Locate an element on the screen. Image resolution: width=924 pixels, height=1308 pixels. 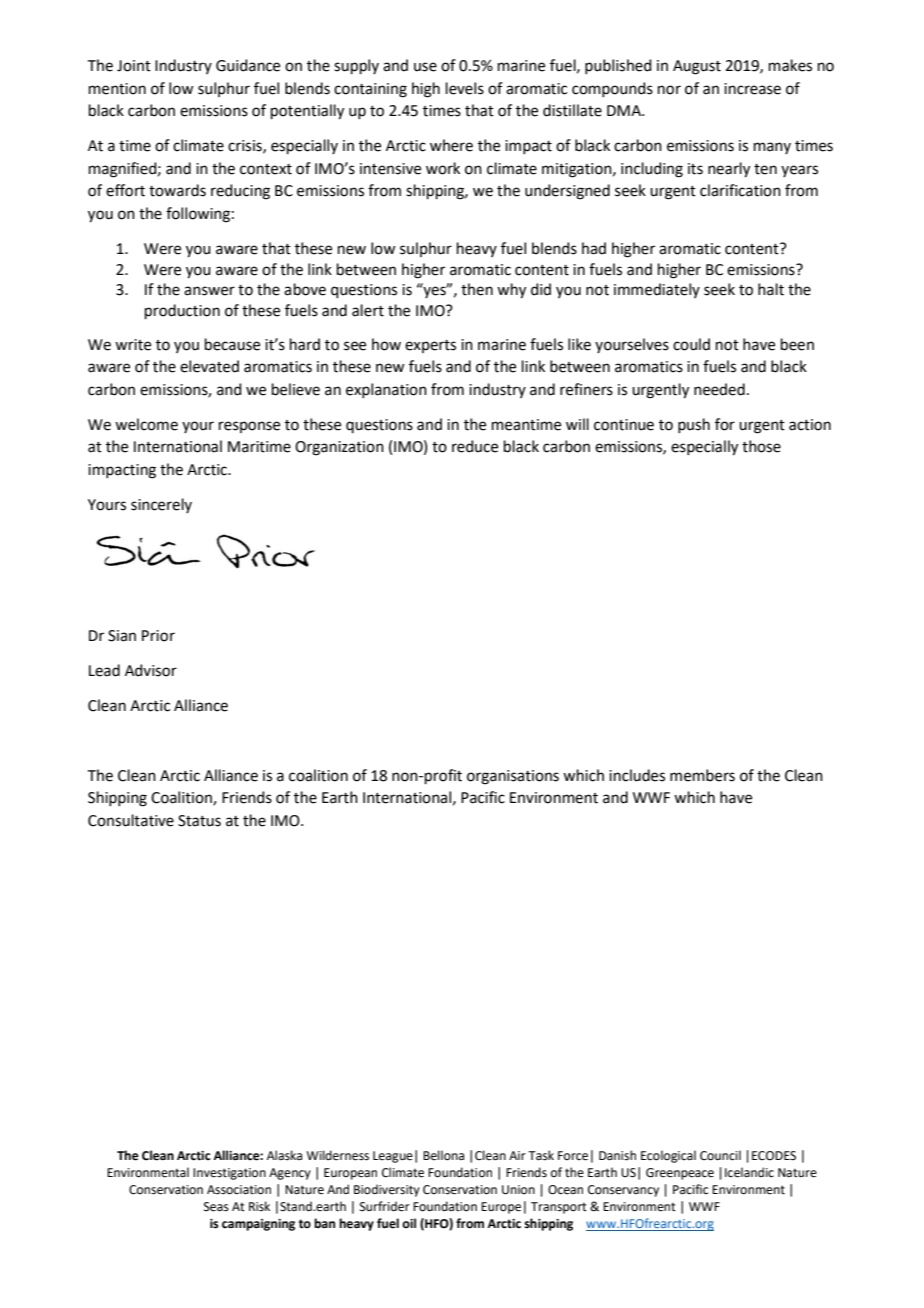
those is located at coordinates (761, 446).
